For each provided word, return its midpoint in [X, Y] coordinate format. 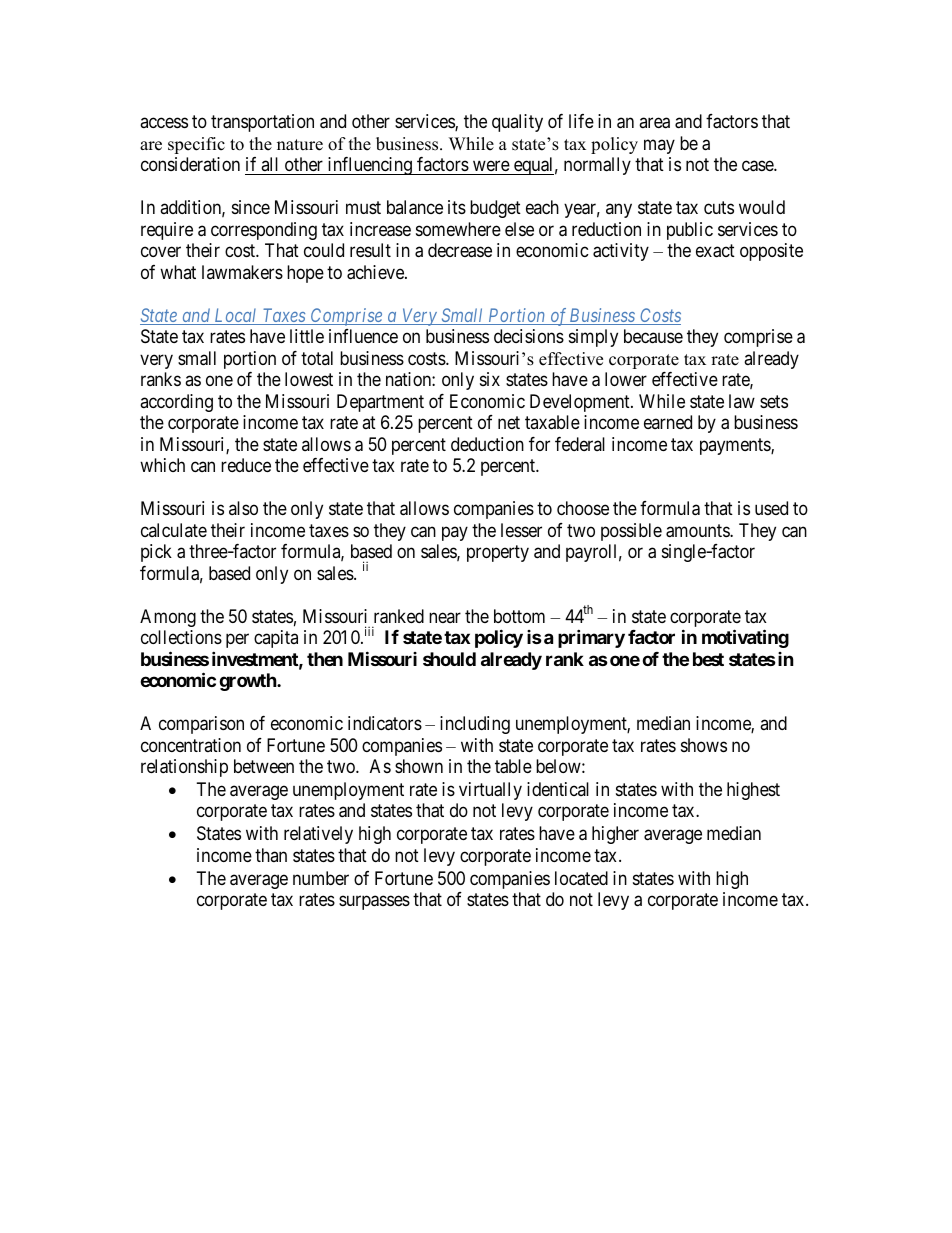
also [243, 508]
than [271, 855]
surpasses [374, 902]
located [581, 878]
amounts [698, 531]
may [659, 146]
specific [196, 145]
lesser [521, 530]
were [491, 168]
